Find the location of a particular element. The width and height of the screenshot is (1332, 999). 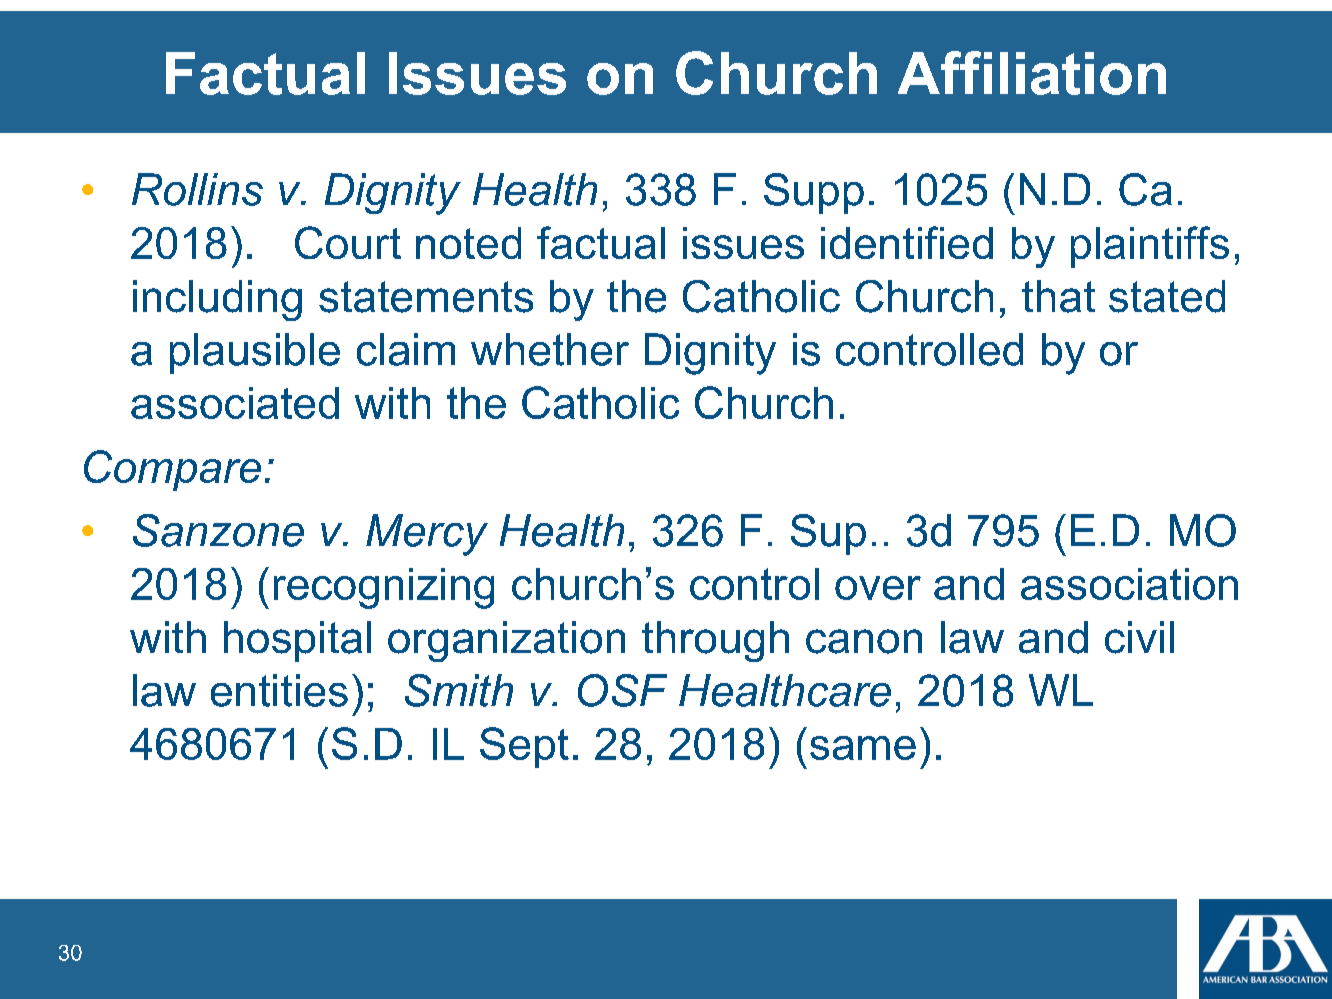

Mercy is located at coordinates (427, 535).
